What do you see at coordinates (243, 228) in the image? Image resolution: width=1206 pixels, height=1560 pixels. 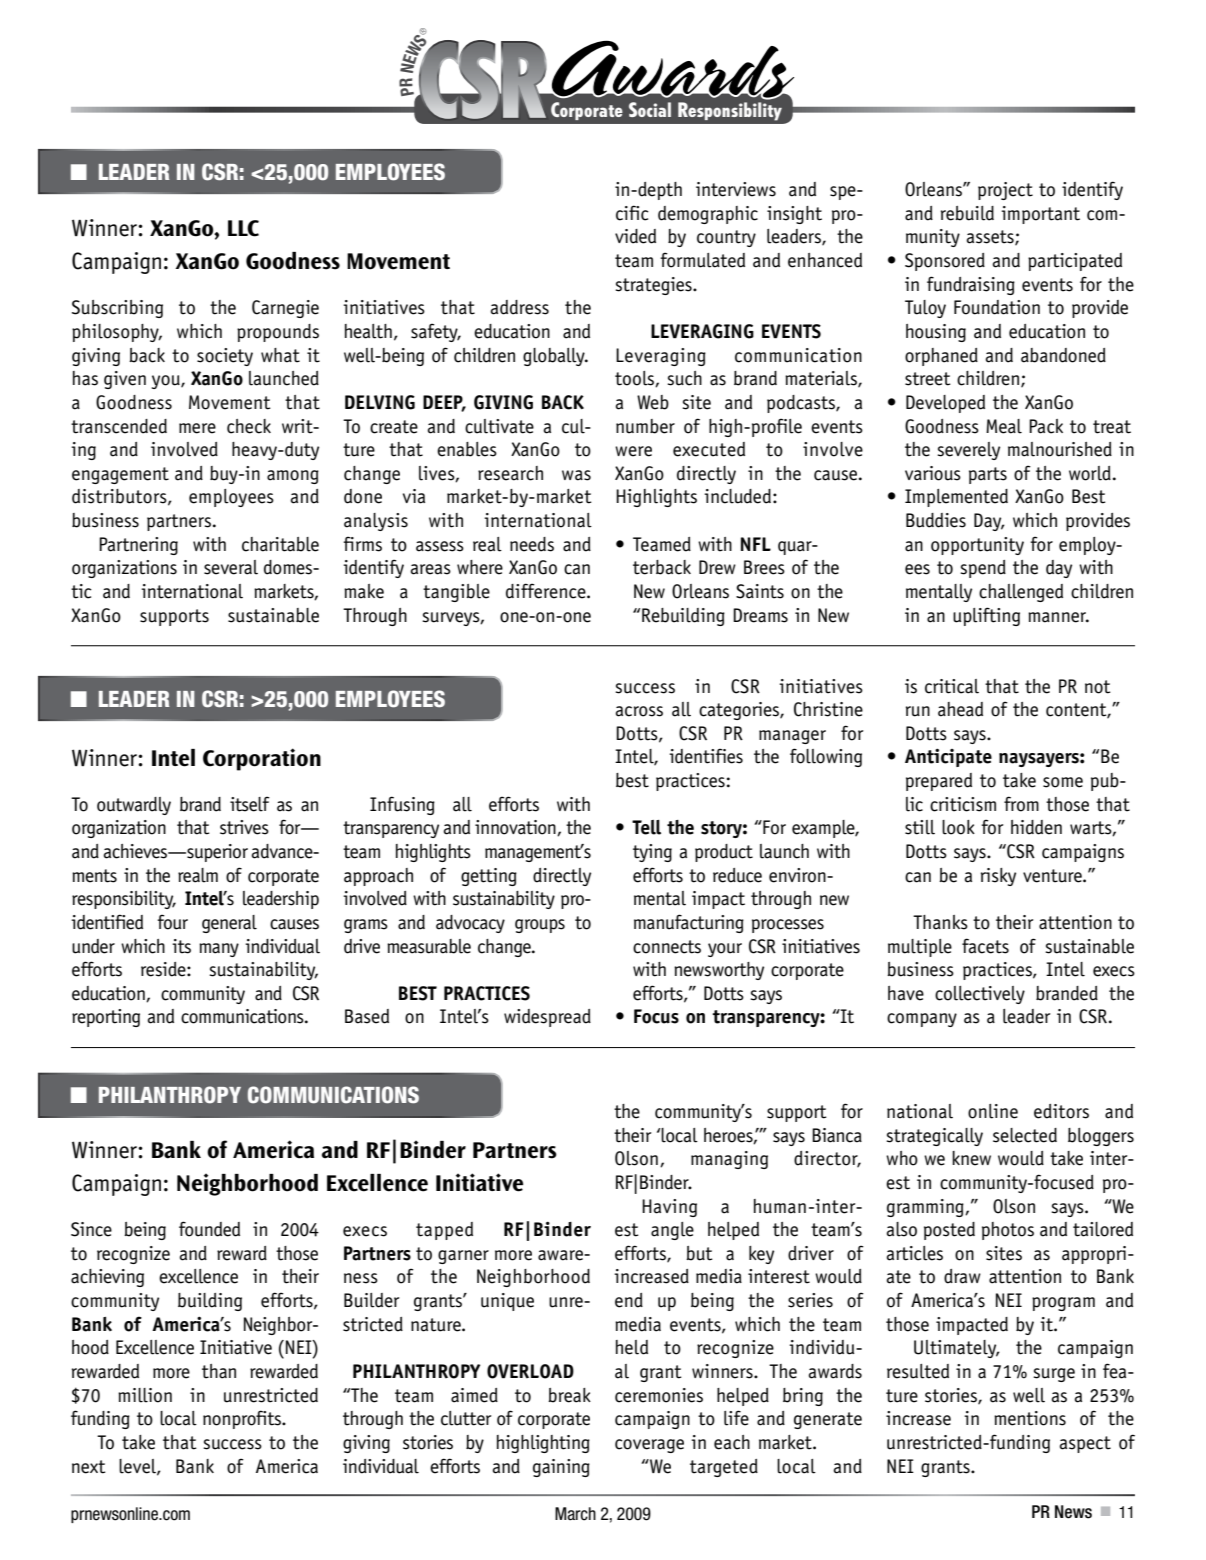 I see `LLC` at bounding box center [243, 228].
